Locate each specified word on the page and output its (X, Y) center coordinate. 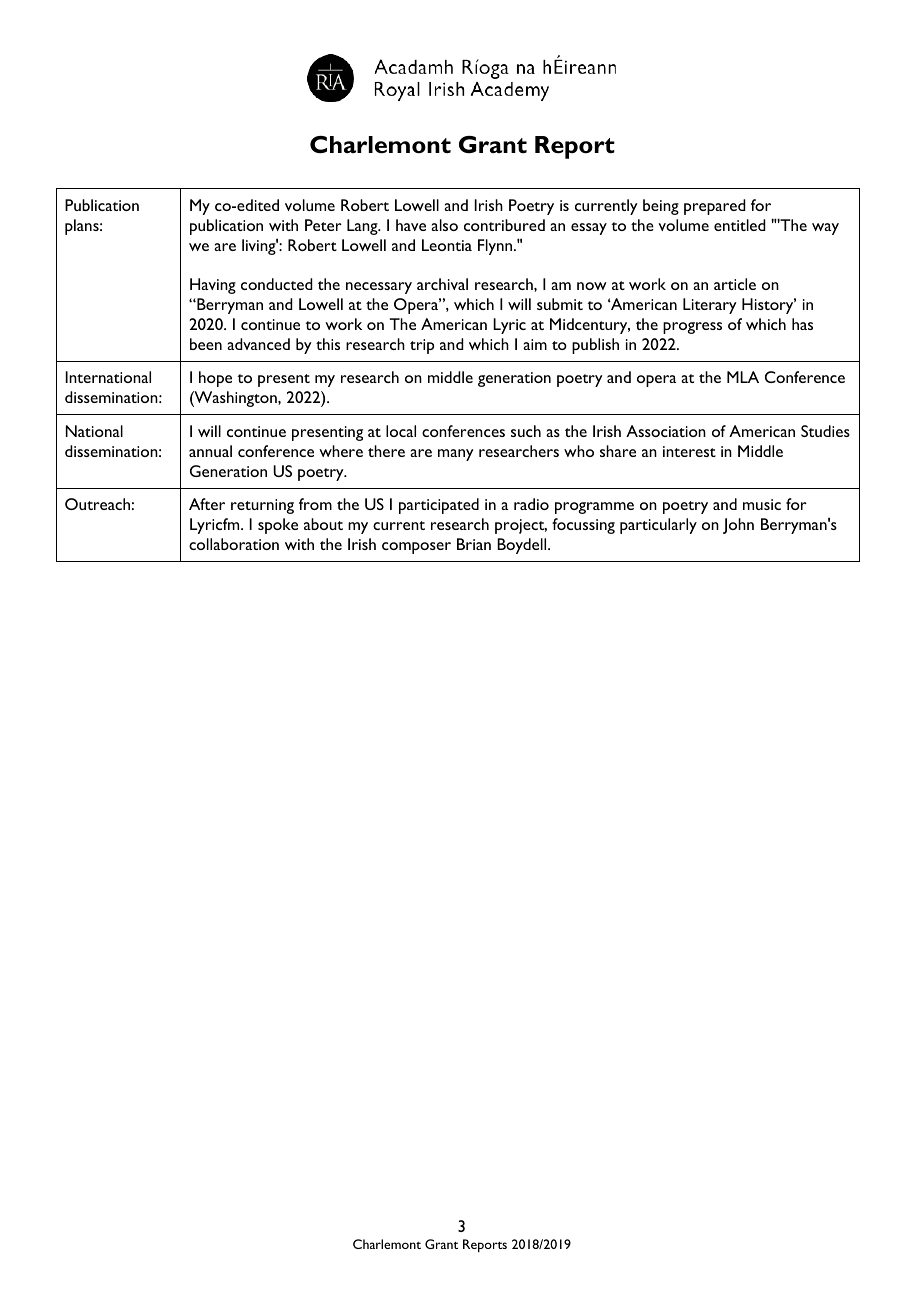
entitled (740, 225)
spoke (278, 526)
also (444, 225)
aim (535, 344)
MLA (743, 377)
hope (215, 379)
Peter (323, 225)
